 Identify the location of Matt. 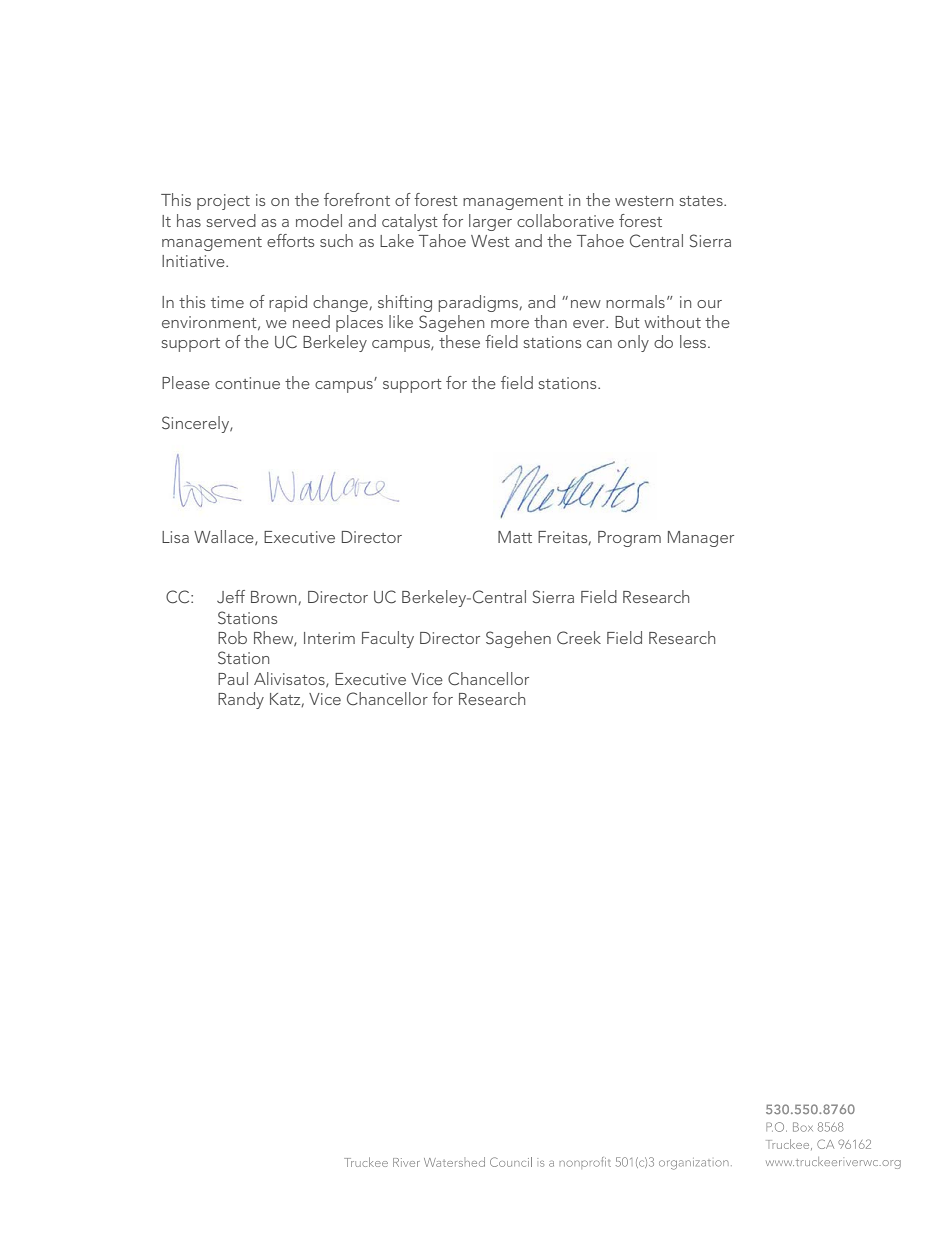
(515, 537).
